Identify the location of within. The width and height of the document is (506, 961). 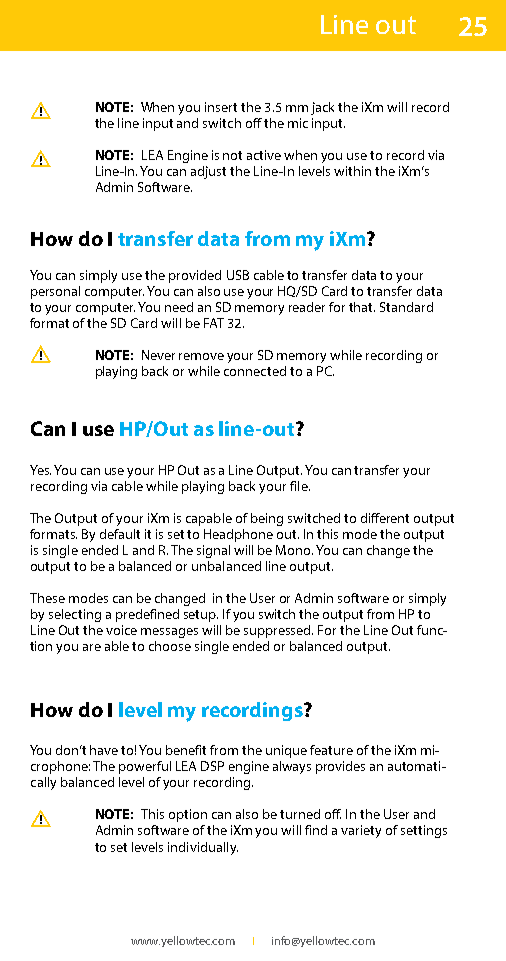
(352, 171).
